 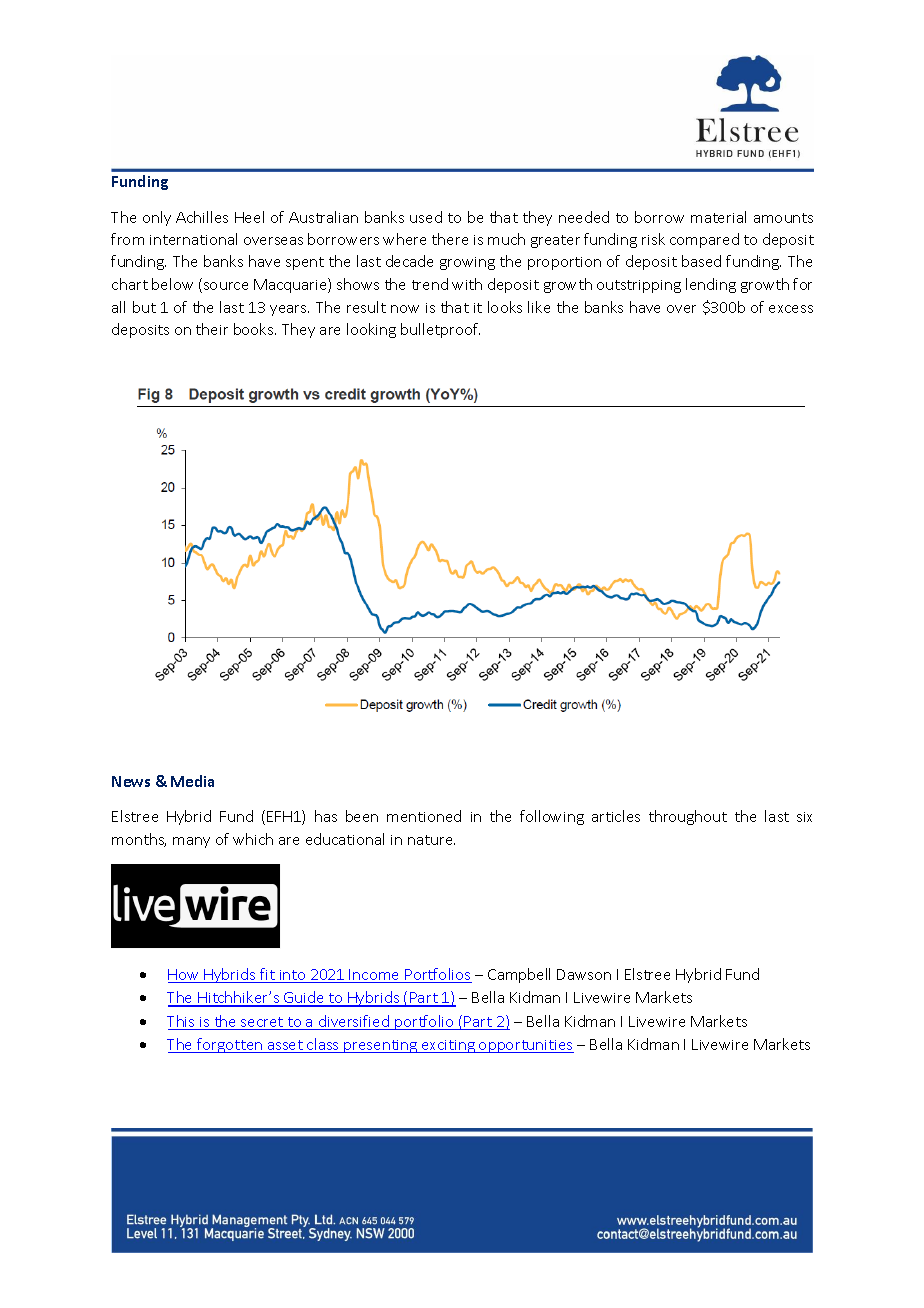 What do you see at coordinates (450, 239) in the page?
I see `there` at bounding box center [450, 239].
